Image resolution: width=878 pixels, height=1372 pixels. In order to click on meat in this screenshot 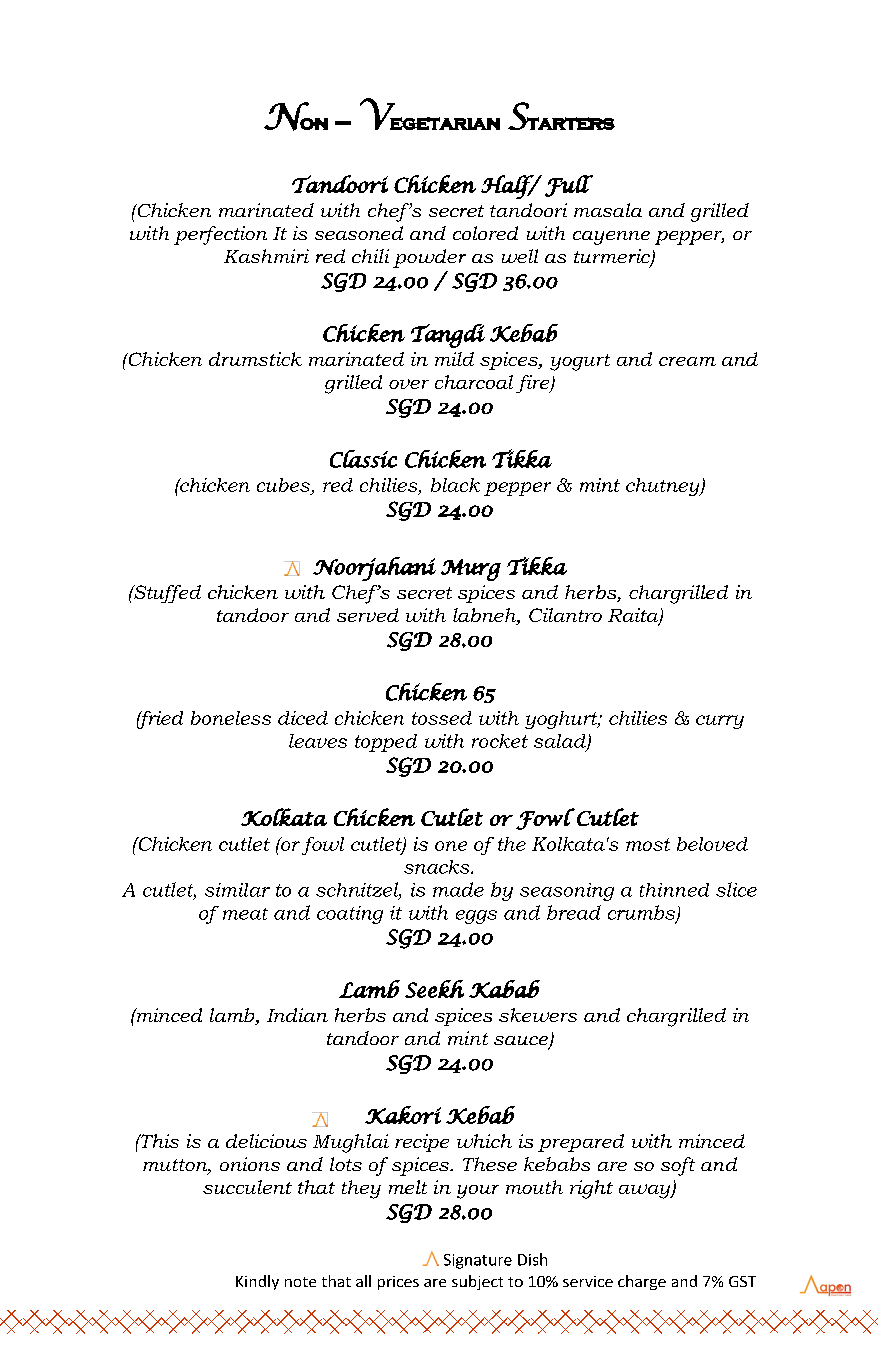, I will do `click(245, 914)`.
